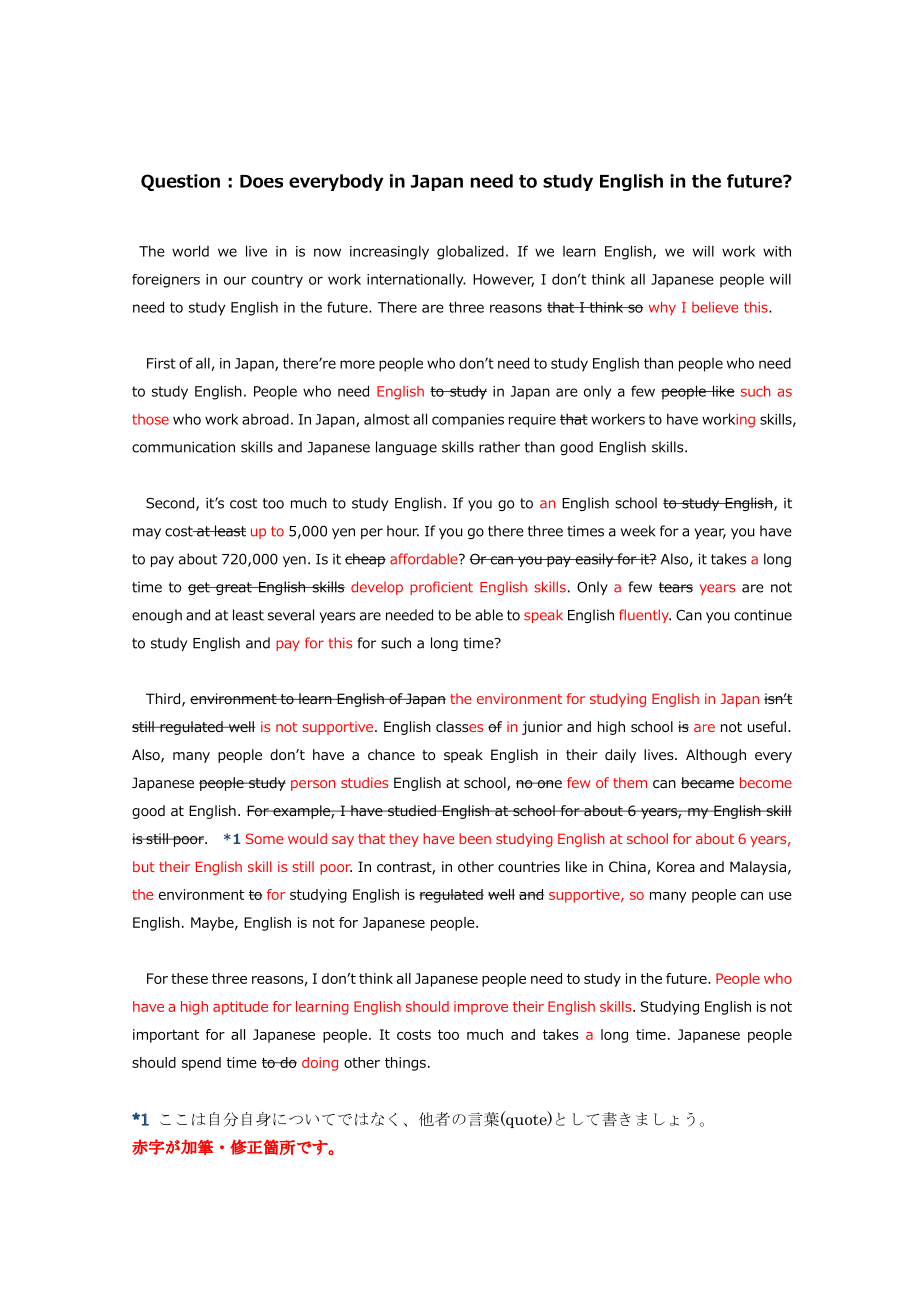  What do you see at coordinates (470, 252) in the image?
I see `globalized` at bounding box center [470, 252].
